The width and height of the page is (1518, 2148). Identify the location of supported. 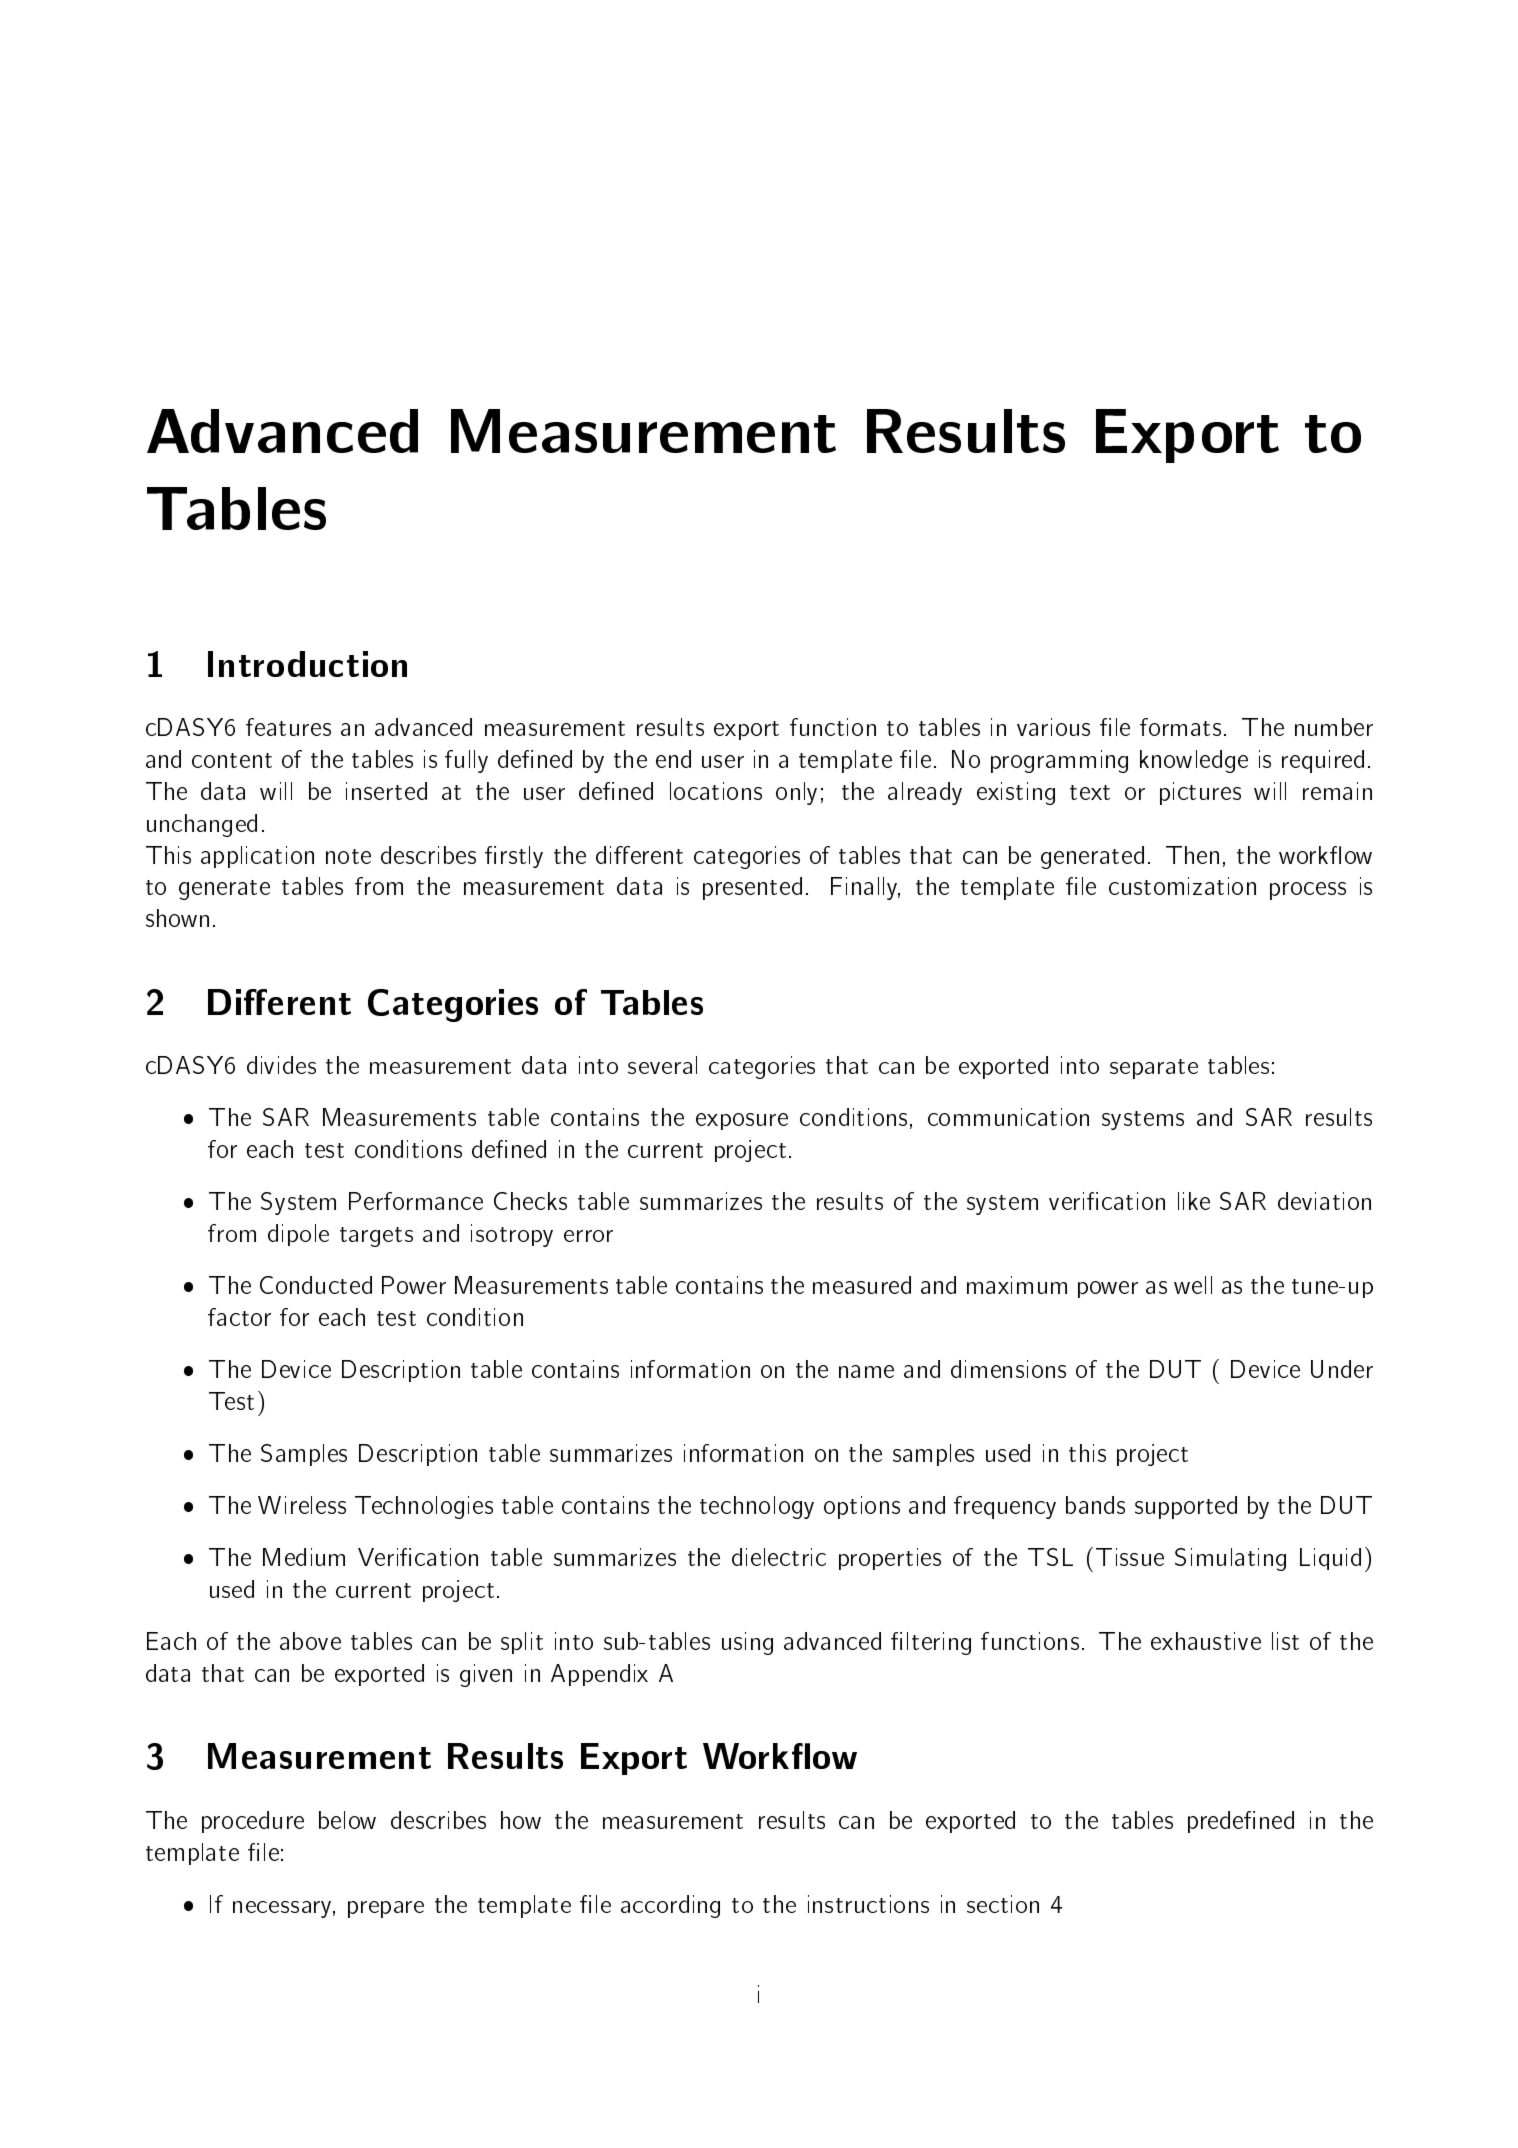
(1186, 1507).
